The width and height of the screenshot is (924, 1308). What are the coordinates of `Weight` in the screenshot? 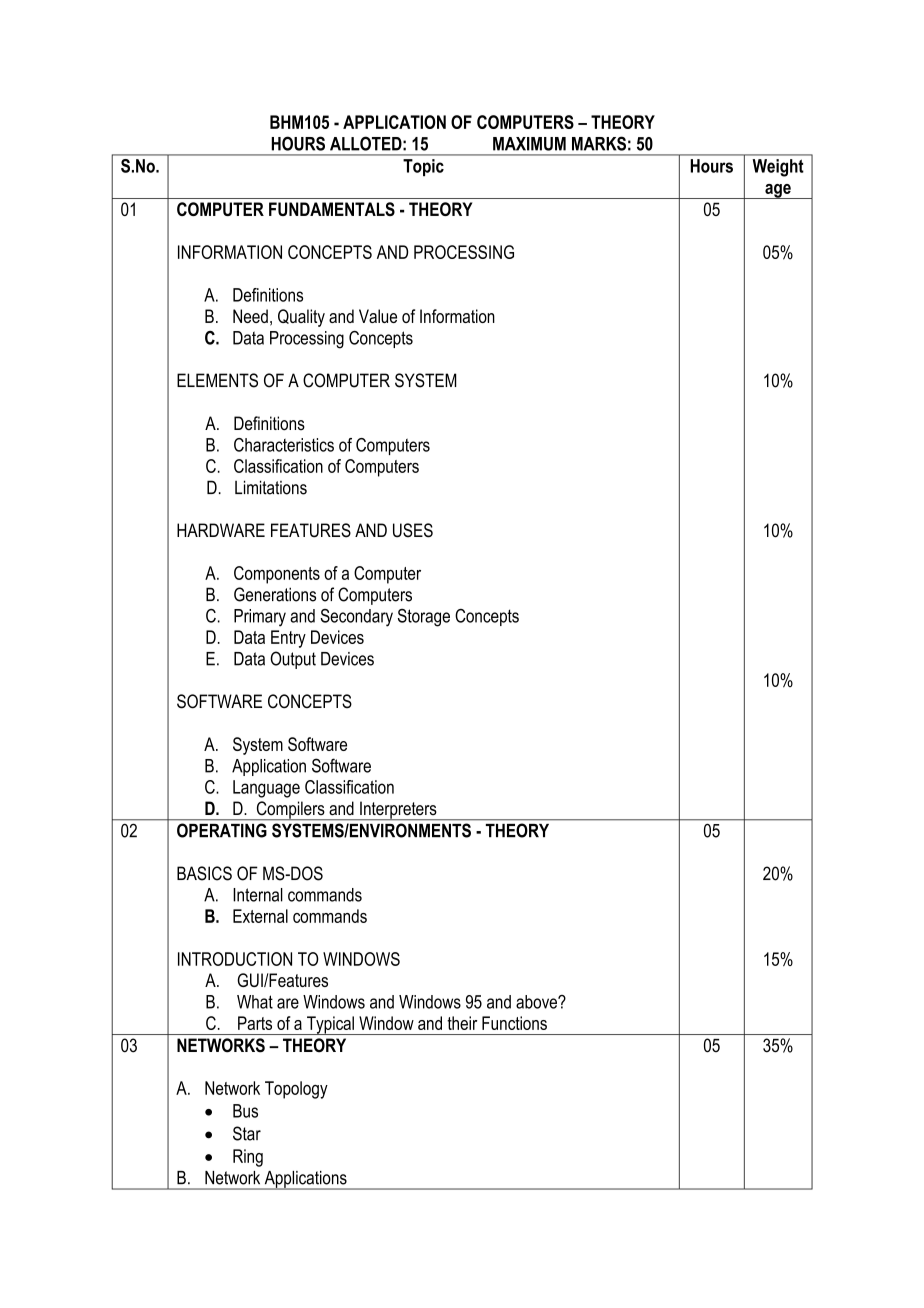 It's located at (778, 168).
